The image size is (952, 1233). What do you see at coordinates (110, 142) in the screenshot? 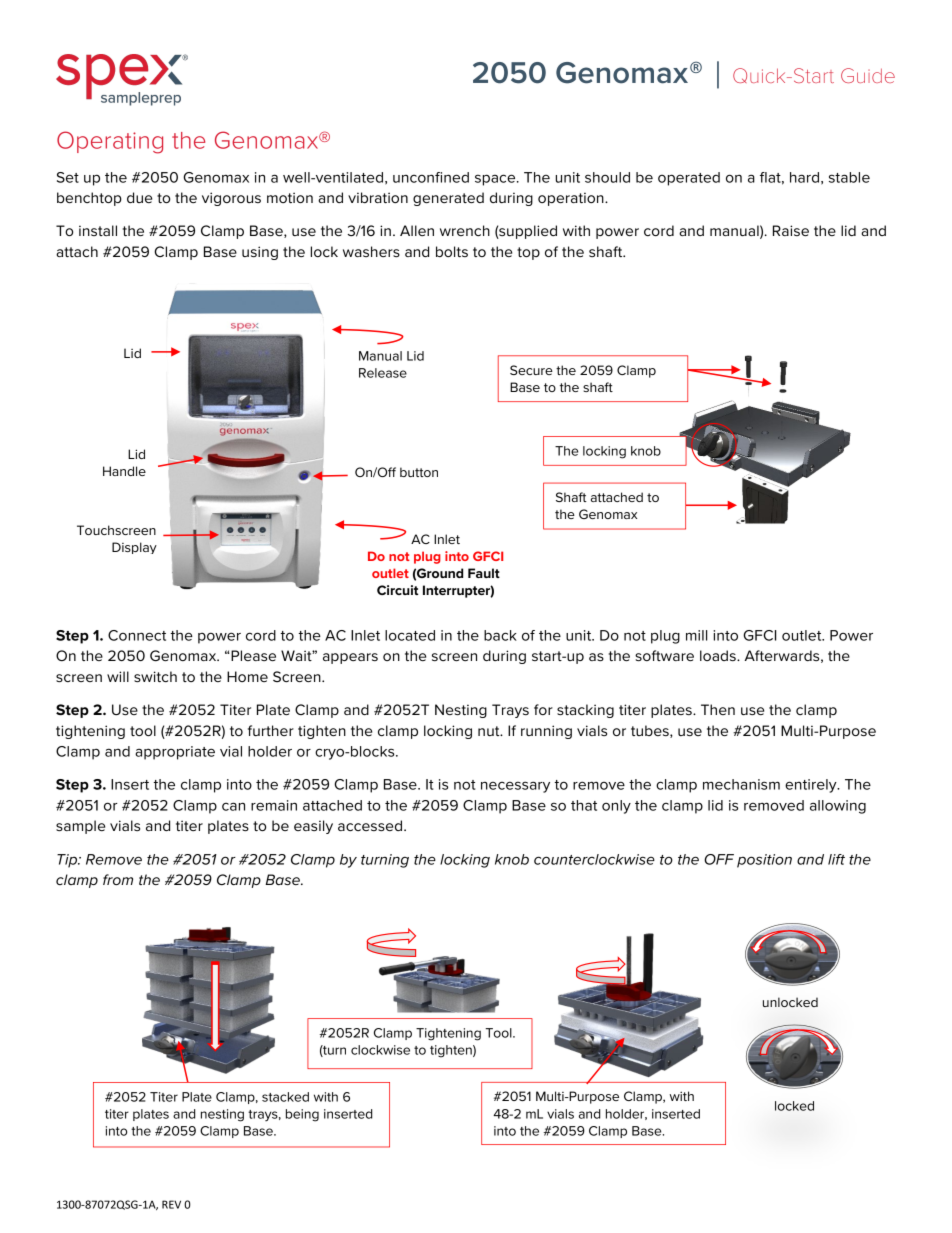
I see `Operating` at bounding box center [110, 142].
